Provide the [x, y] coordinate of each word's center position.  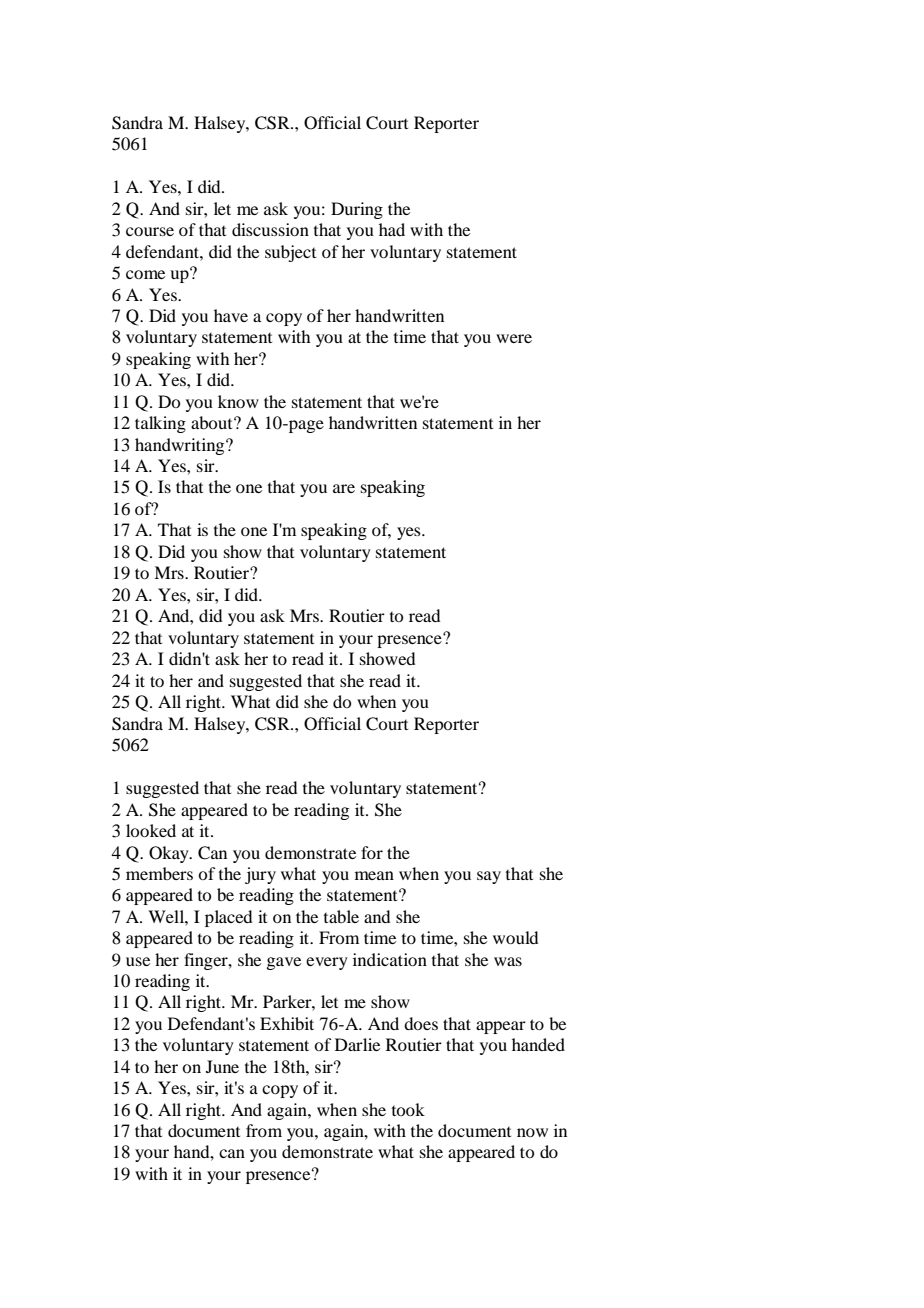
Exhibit [287, 1023]
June [222, 1066]
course [150, 231]
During [357, 210]
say [489, 877]
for [372, 852]
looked [151, 830]
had [392, 229]
